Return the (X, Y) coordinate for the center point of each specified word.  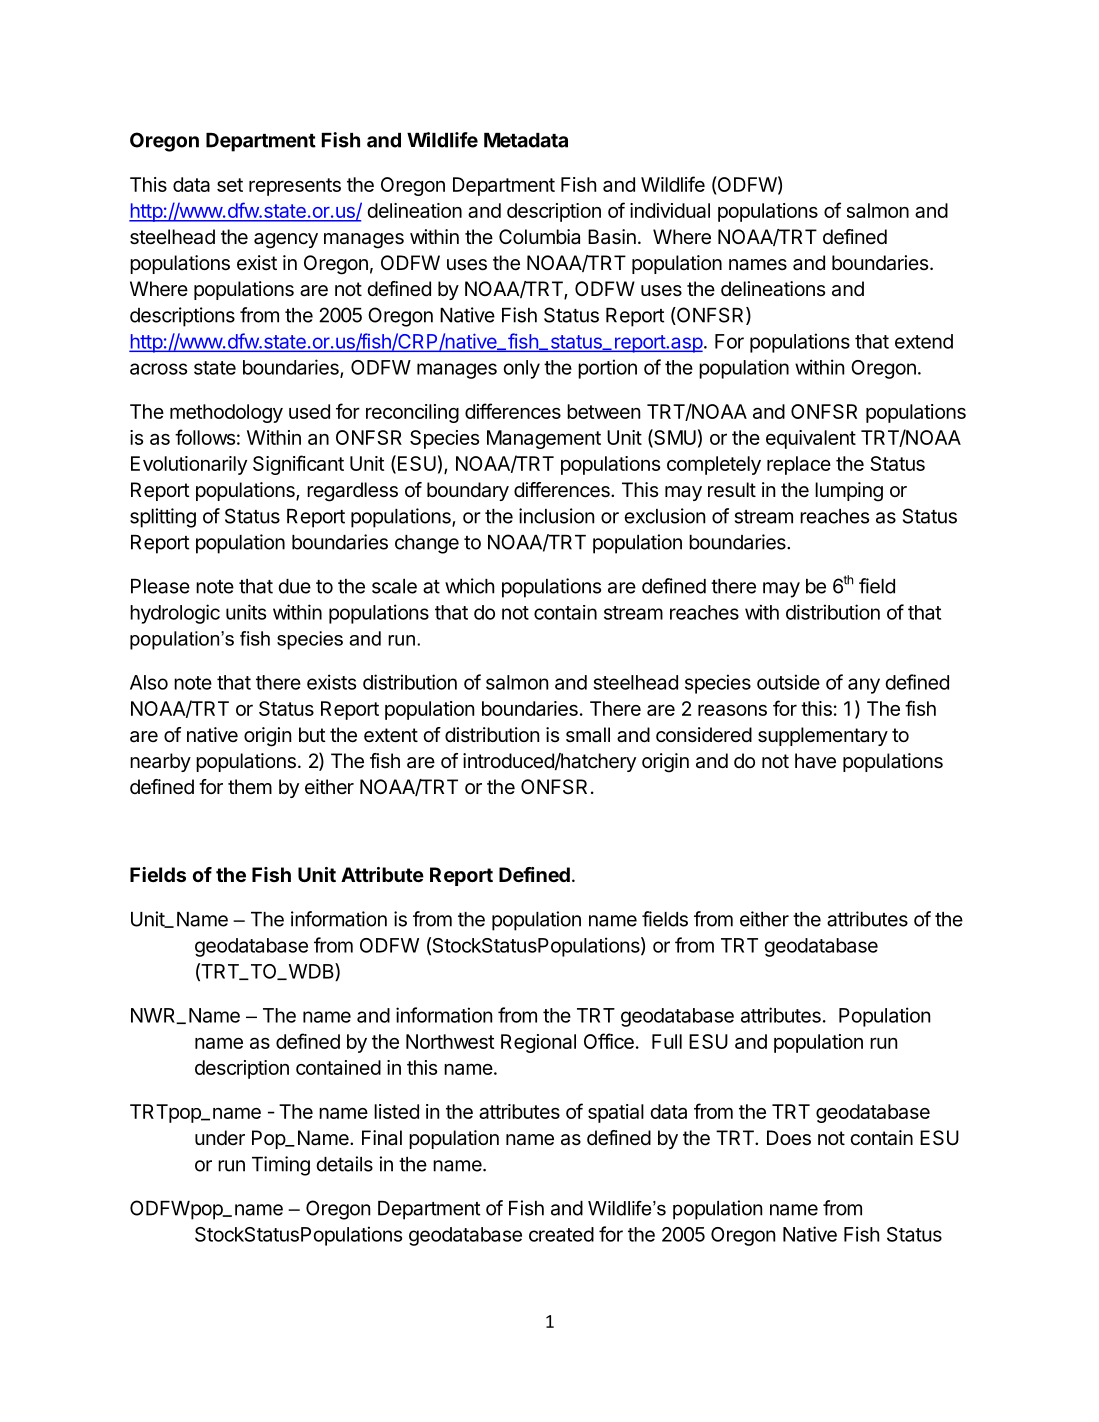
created (561, 1234)
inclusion (556, 516)
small (588, 735)
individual (670, 210)
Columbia (539, 237)
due (294, 586)
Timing (281, 1166)
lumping (849, 492)
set (230, 185)
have (815, 761)
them (250, 786)
